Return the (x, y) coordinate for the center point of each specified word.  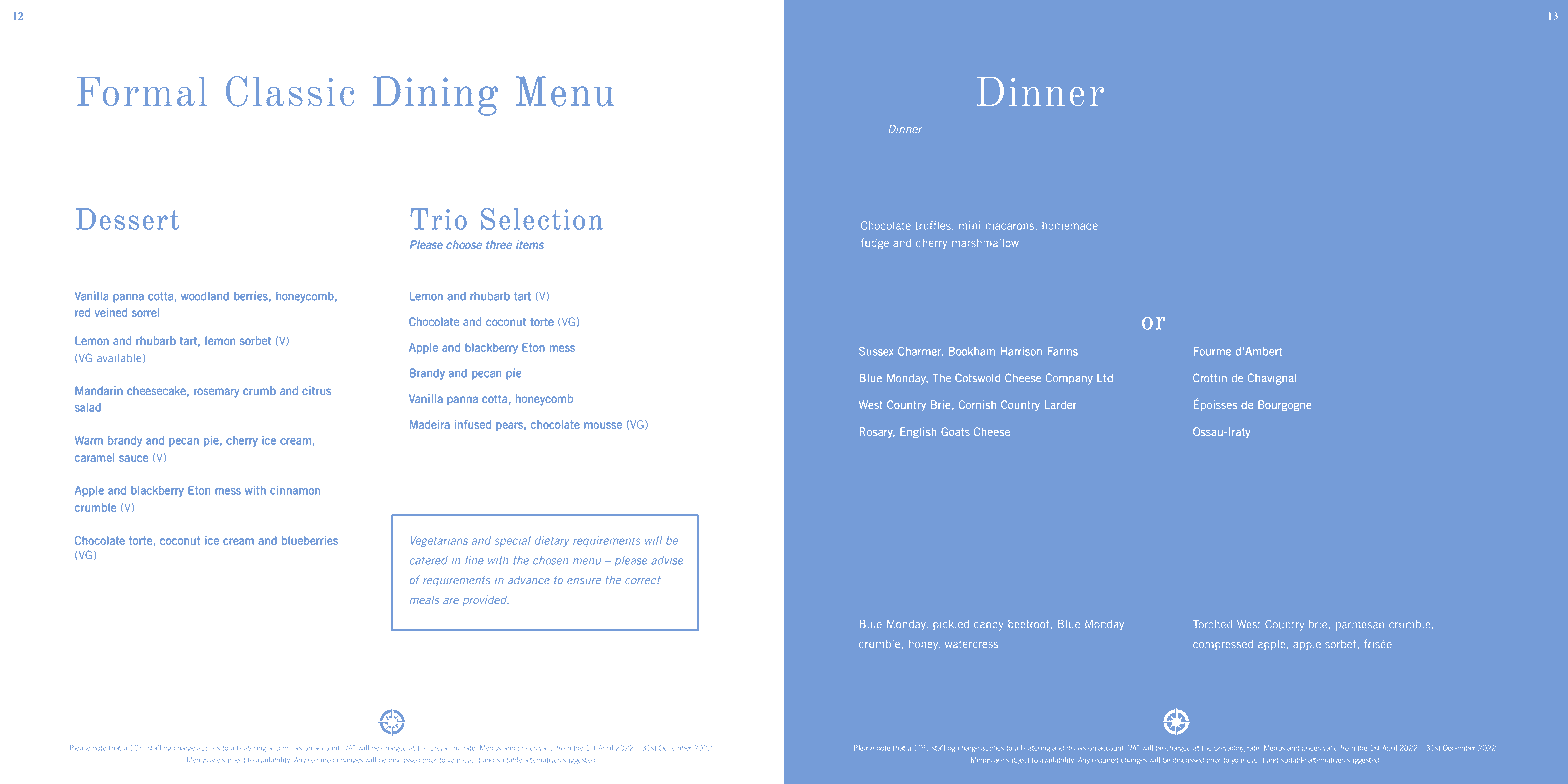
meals (424, 600)
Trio (438, 219)
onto (1051, 129)
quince (876, 510)
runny (1286, 480)
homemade (1070, 227)
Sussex (876, 351)
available (120, 358)
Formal (142, 91)
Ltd (1105, 378)
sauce (133, 458)
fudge (875, 243)
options (944, 130)
